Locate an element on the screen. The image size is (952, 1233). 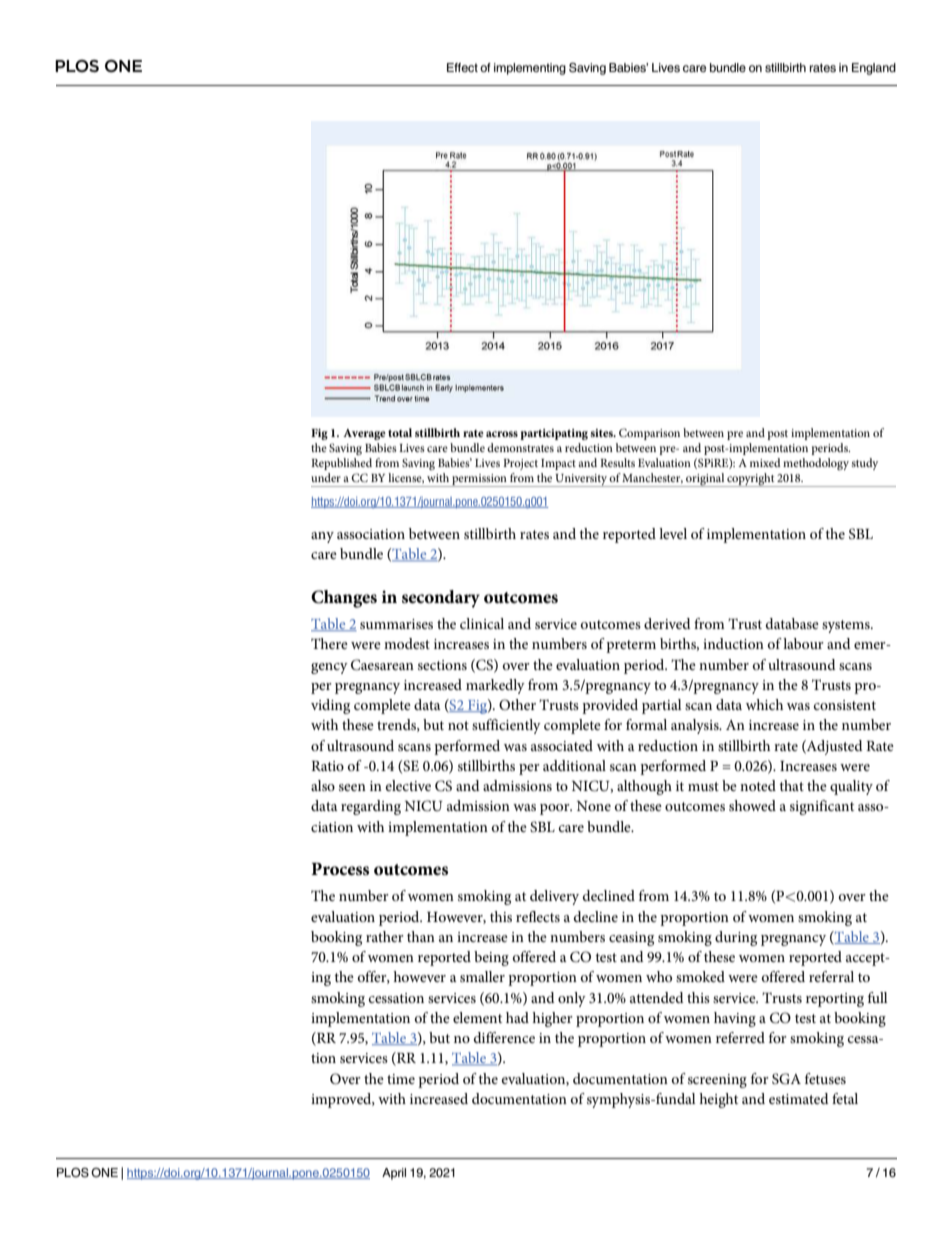
April is located at coordinates (394, 1174).
